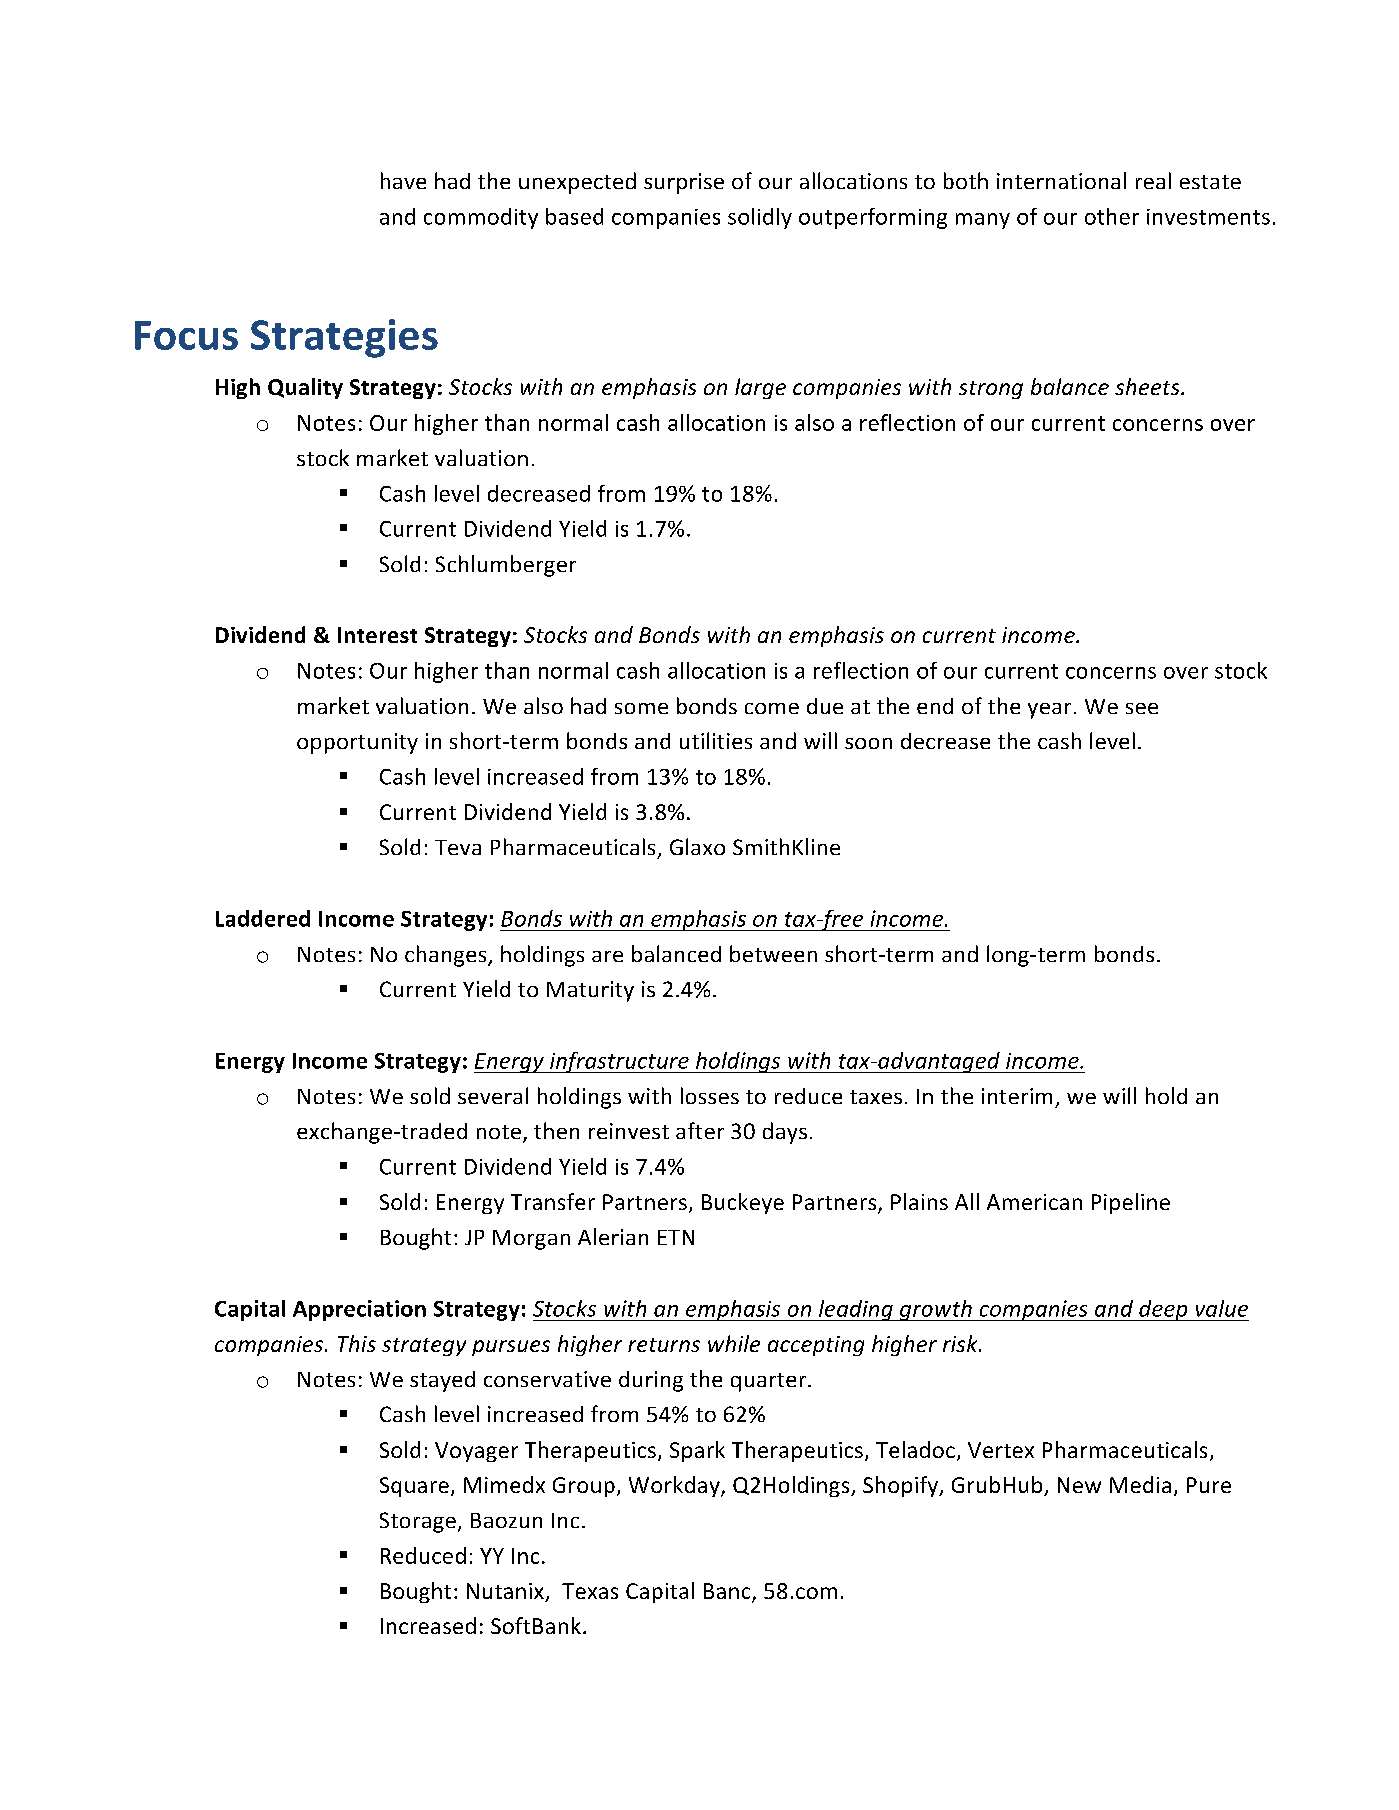  What do you see at coordinates (1112, 216) in the page?
I see `other` at bounding box center [1112, 216].
